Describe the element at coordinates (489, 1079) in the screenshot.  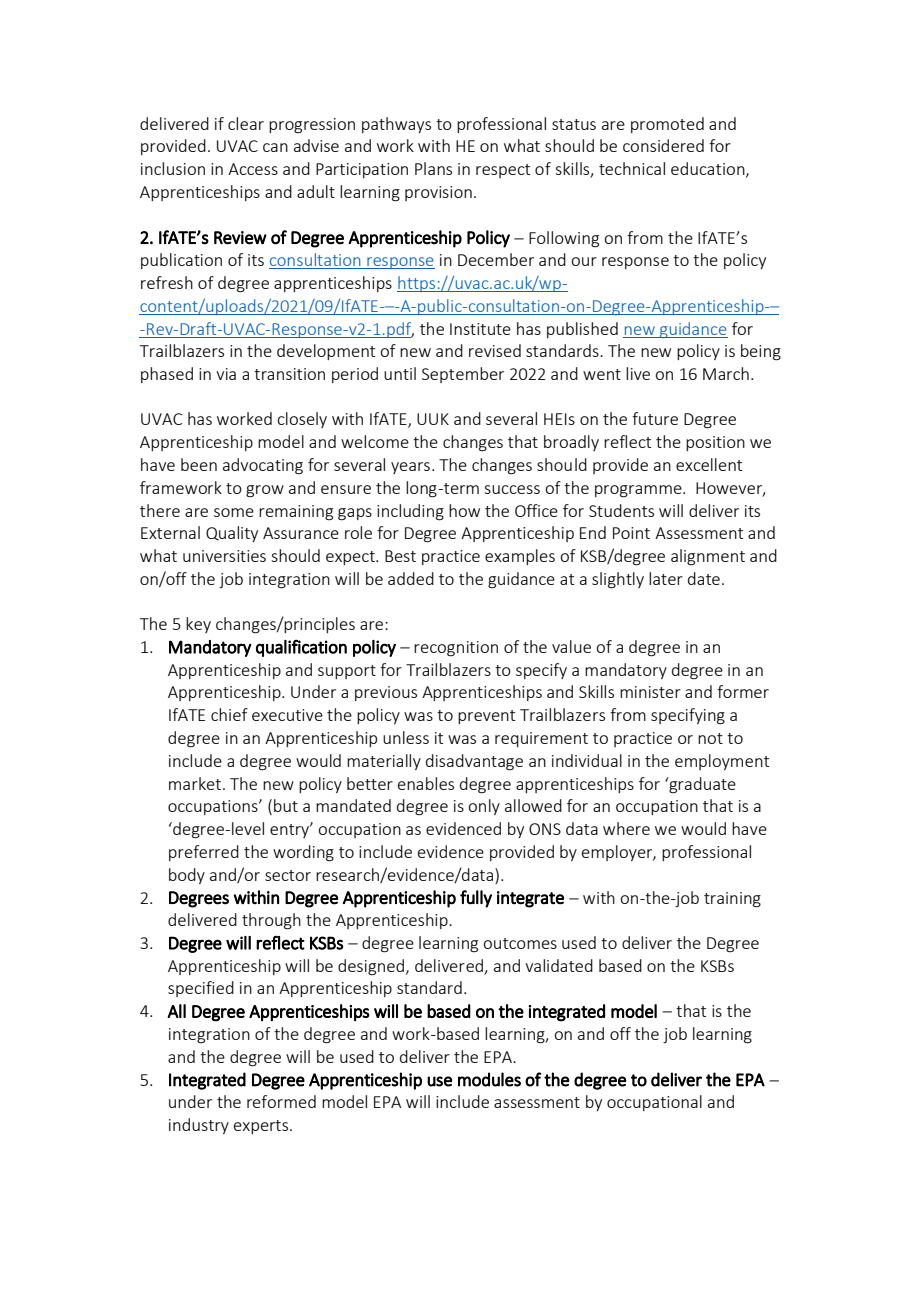
I see `modules` at that location.
